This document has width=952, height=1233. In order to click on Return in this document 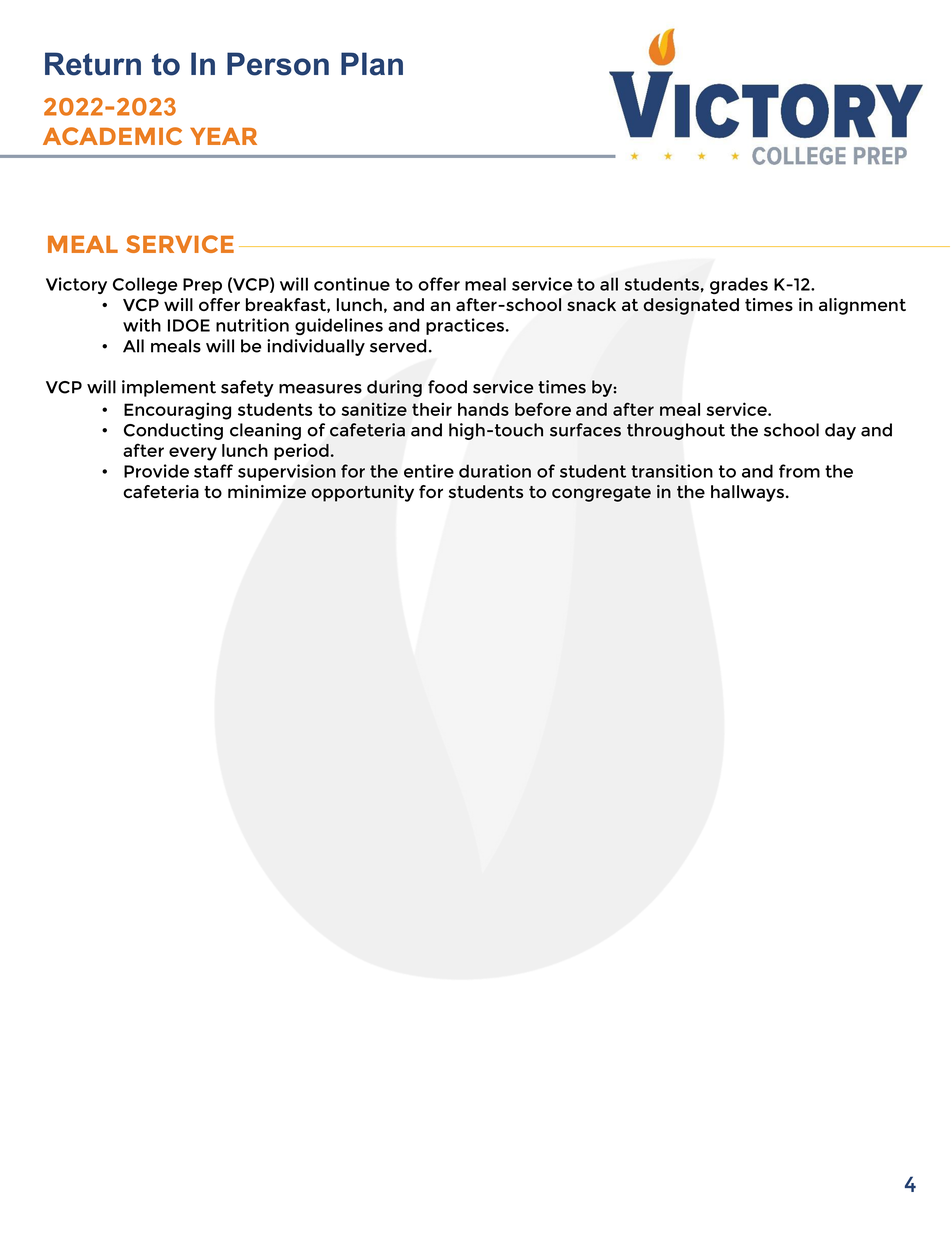, I will do `click(93, 64)`.
